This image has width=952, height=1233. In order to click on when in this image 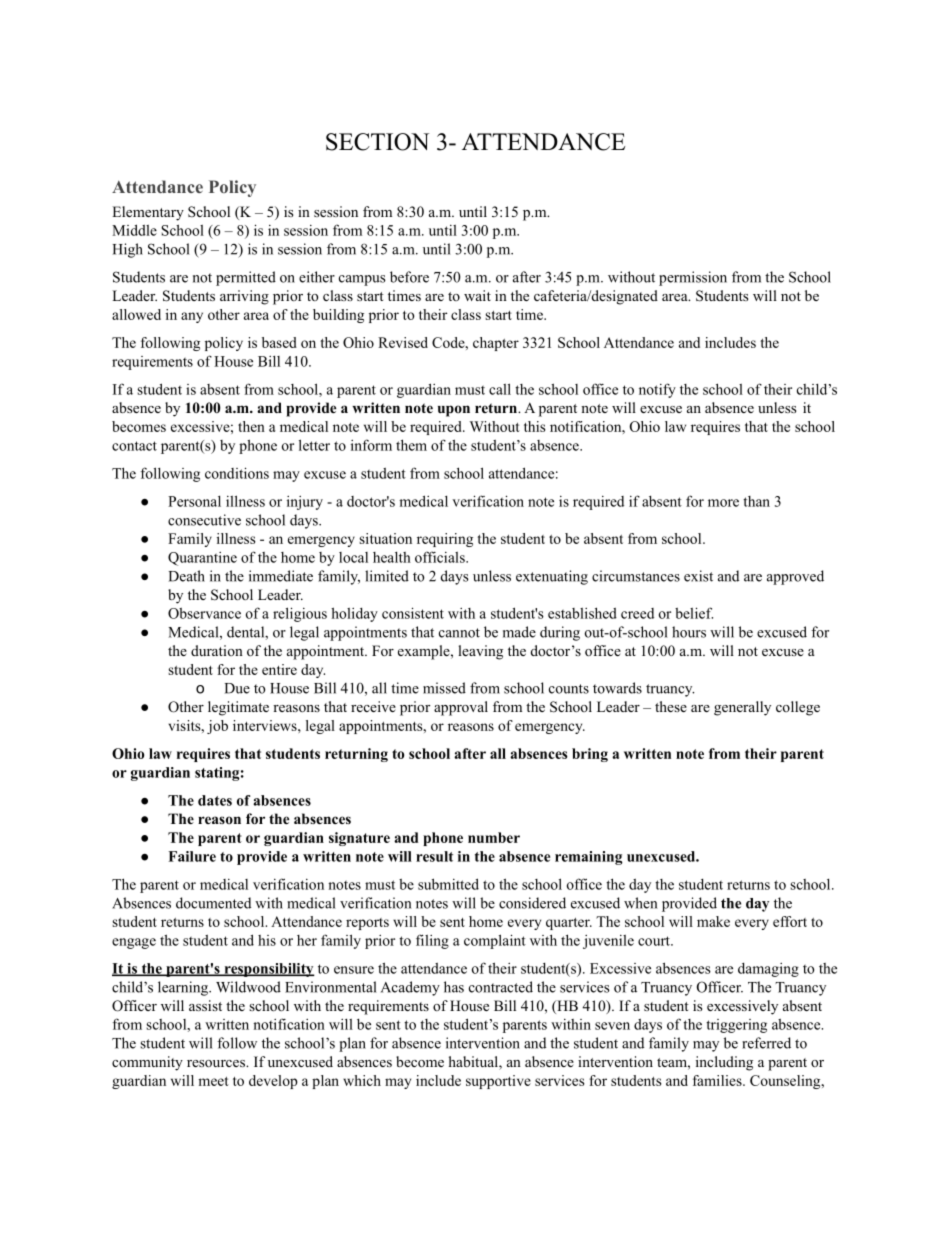, I will do `click(640, 903)`.
